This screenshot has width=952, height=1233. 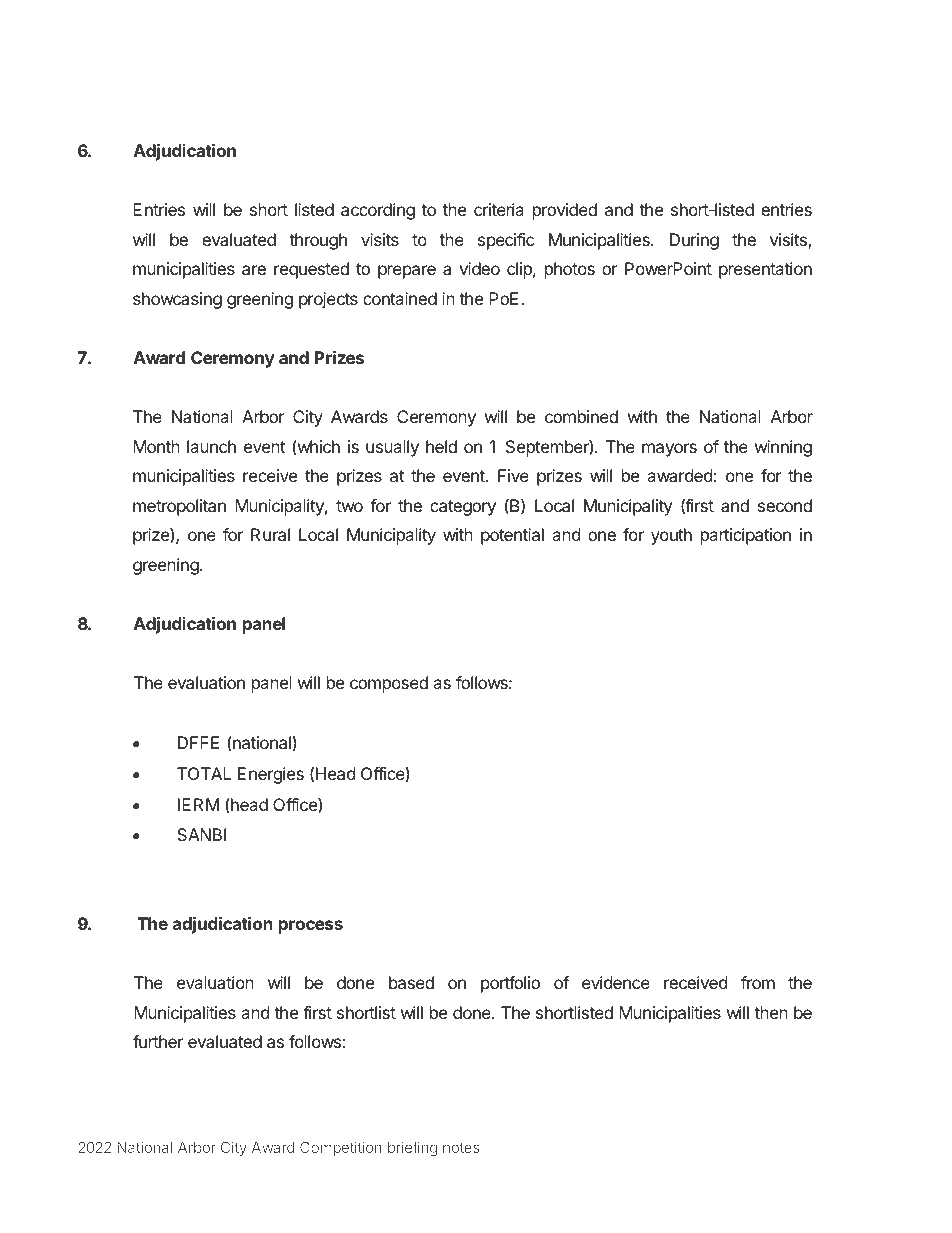 I want to click on During, so click(x=694, y=241).
